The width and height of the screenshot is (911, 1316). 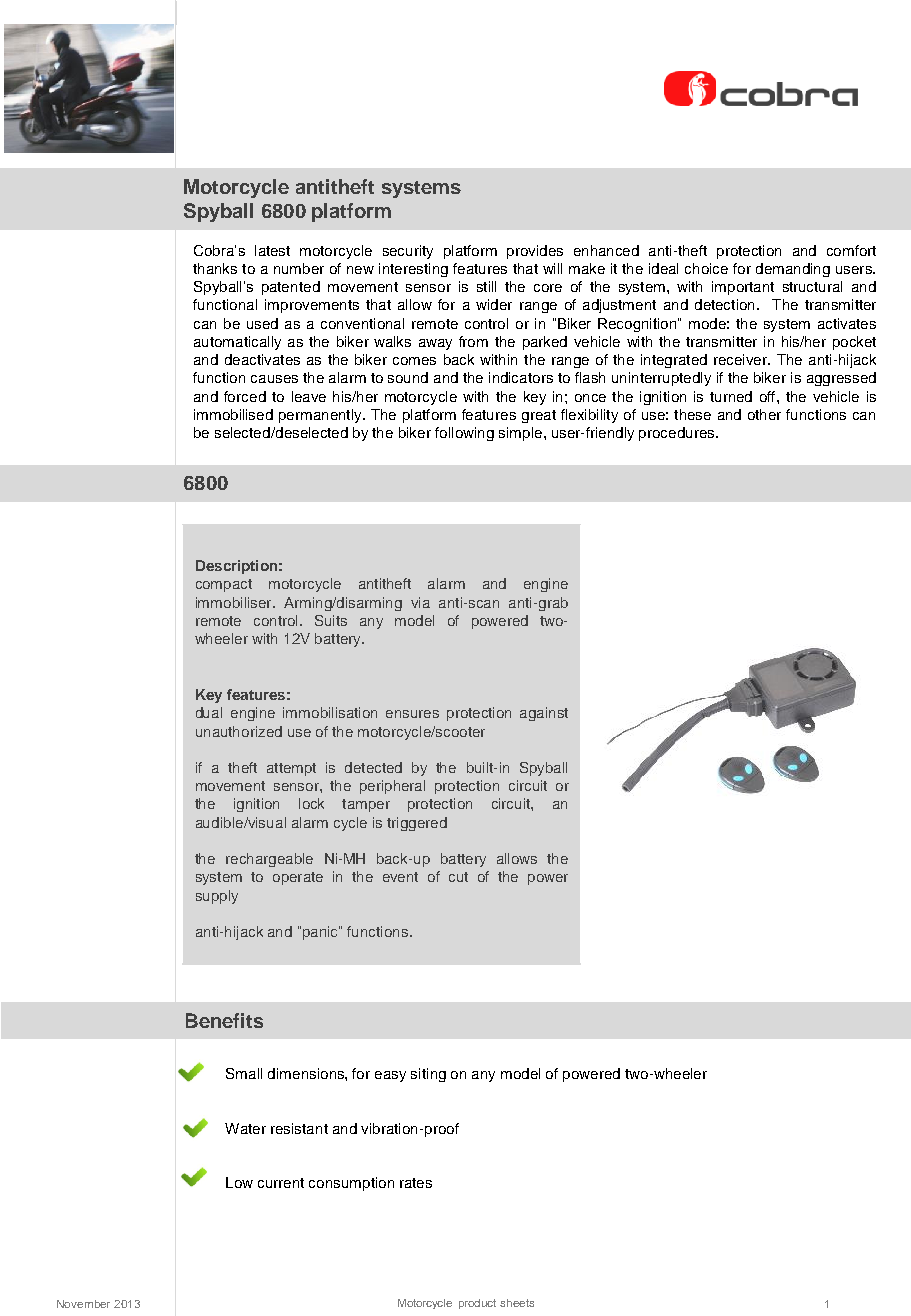 I want to click on still, so click(x=486, y=286).
